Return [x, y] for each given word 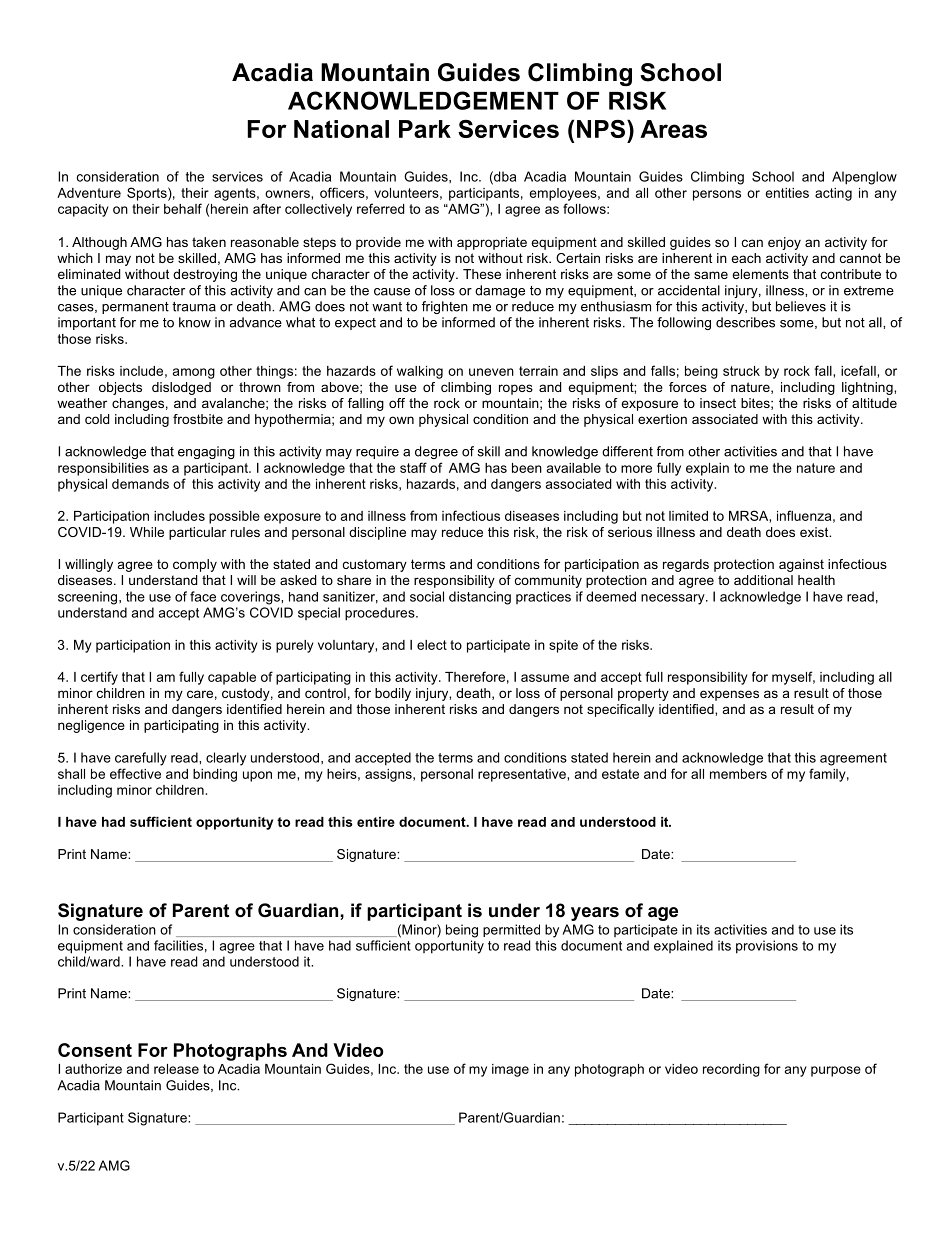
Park [425, 129]
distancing [480, 598]
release [176, 1069]
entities [787, 193]
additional [763, 580]
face [203, 596]
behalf [183, 208]
